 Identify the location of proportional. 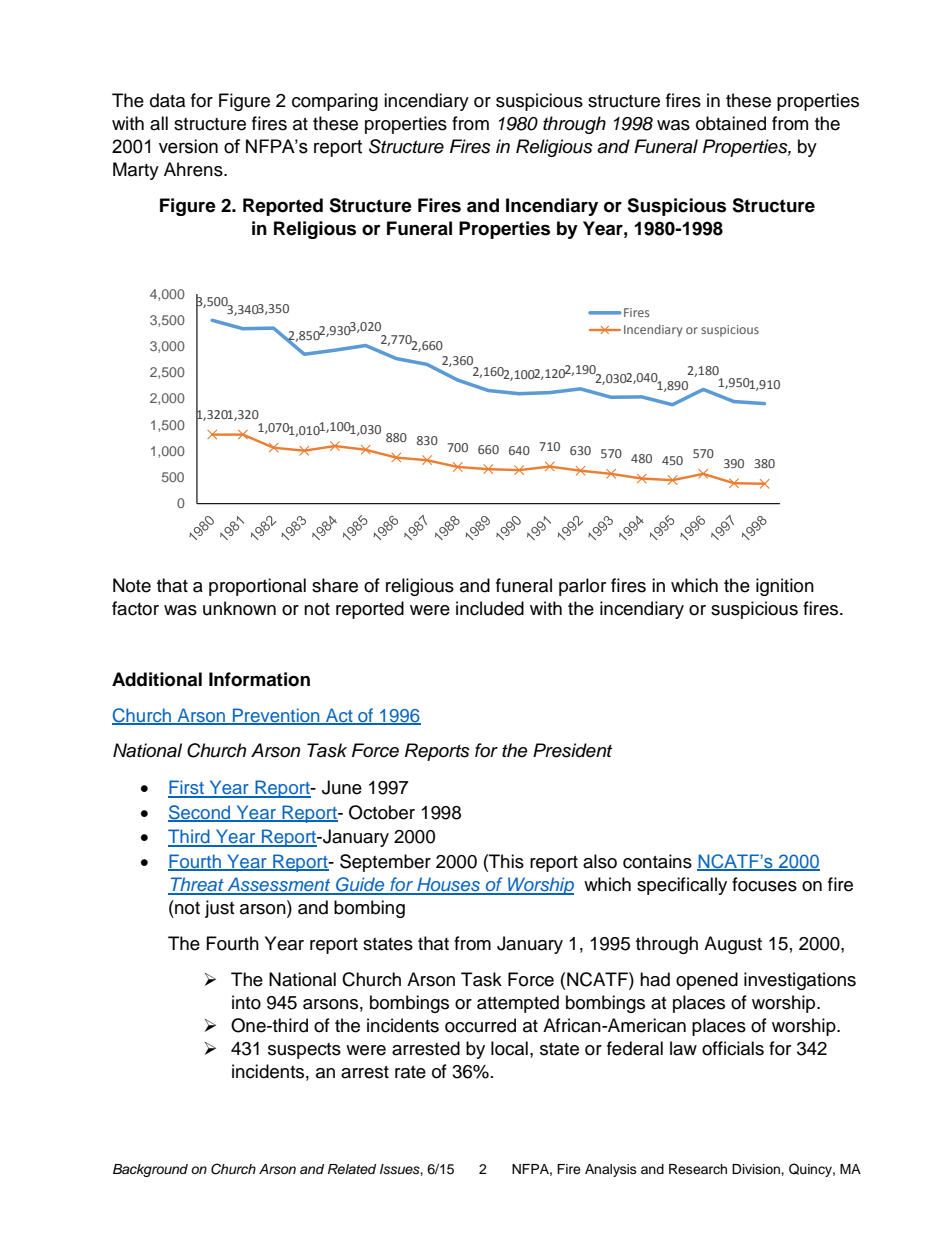
(257, 587).
